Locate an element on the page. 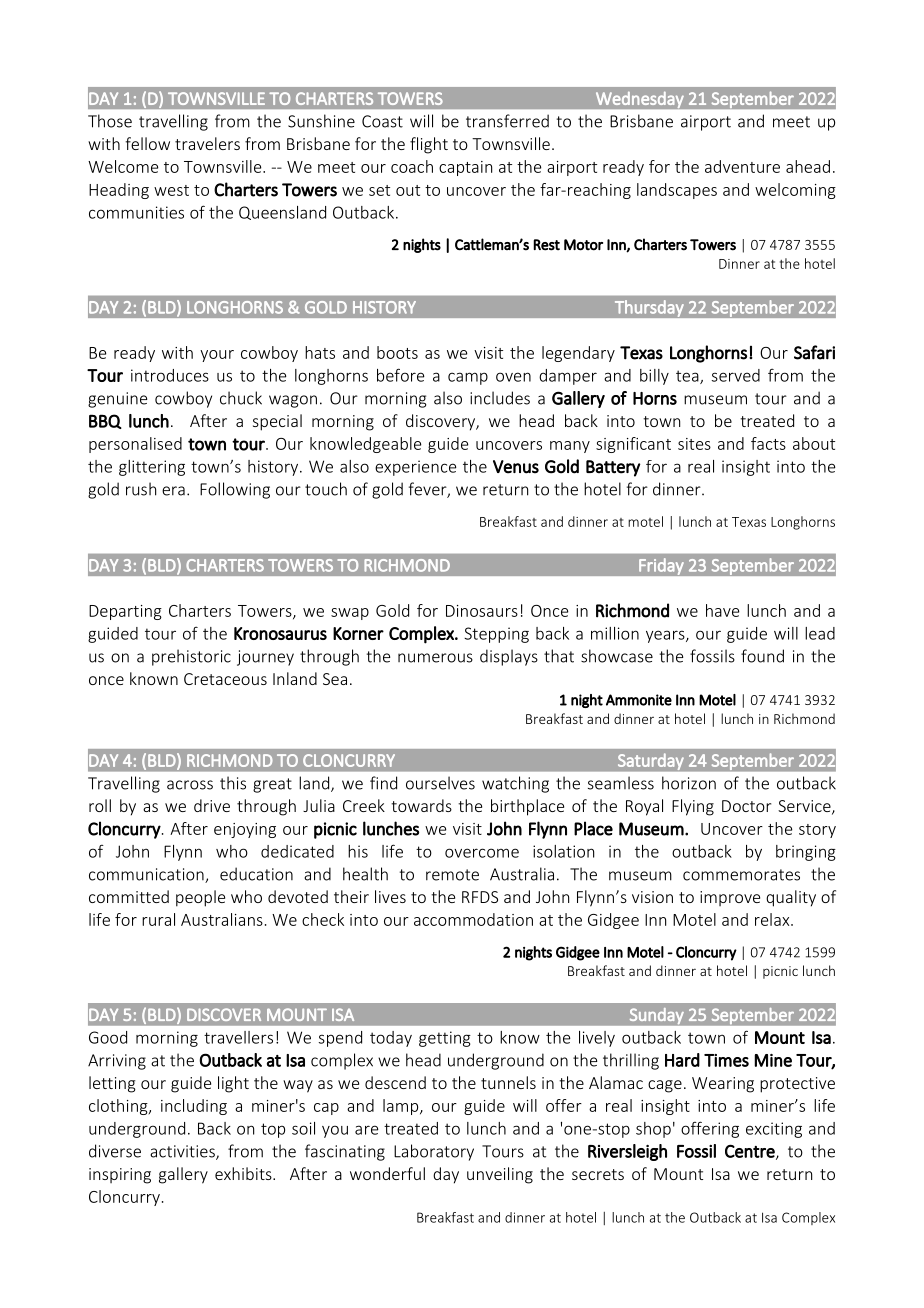  activities is located at coordinates (183, 1152).
